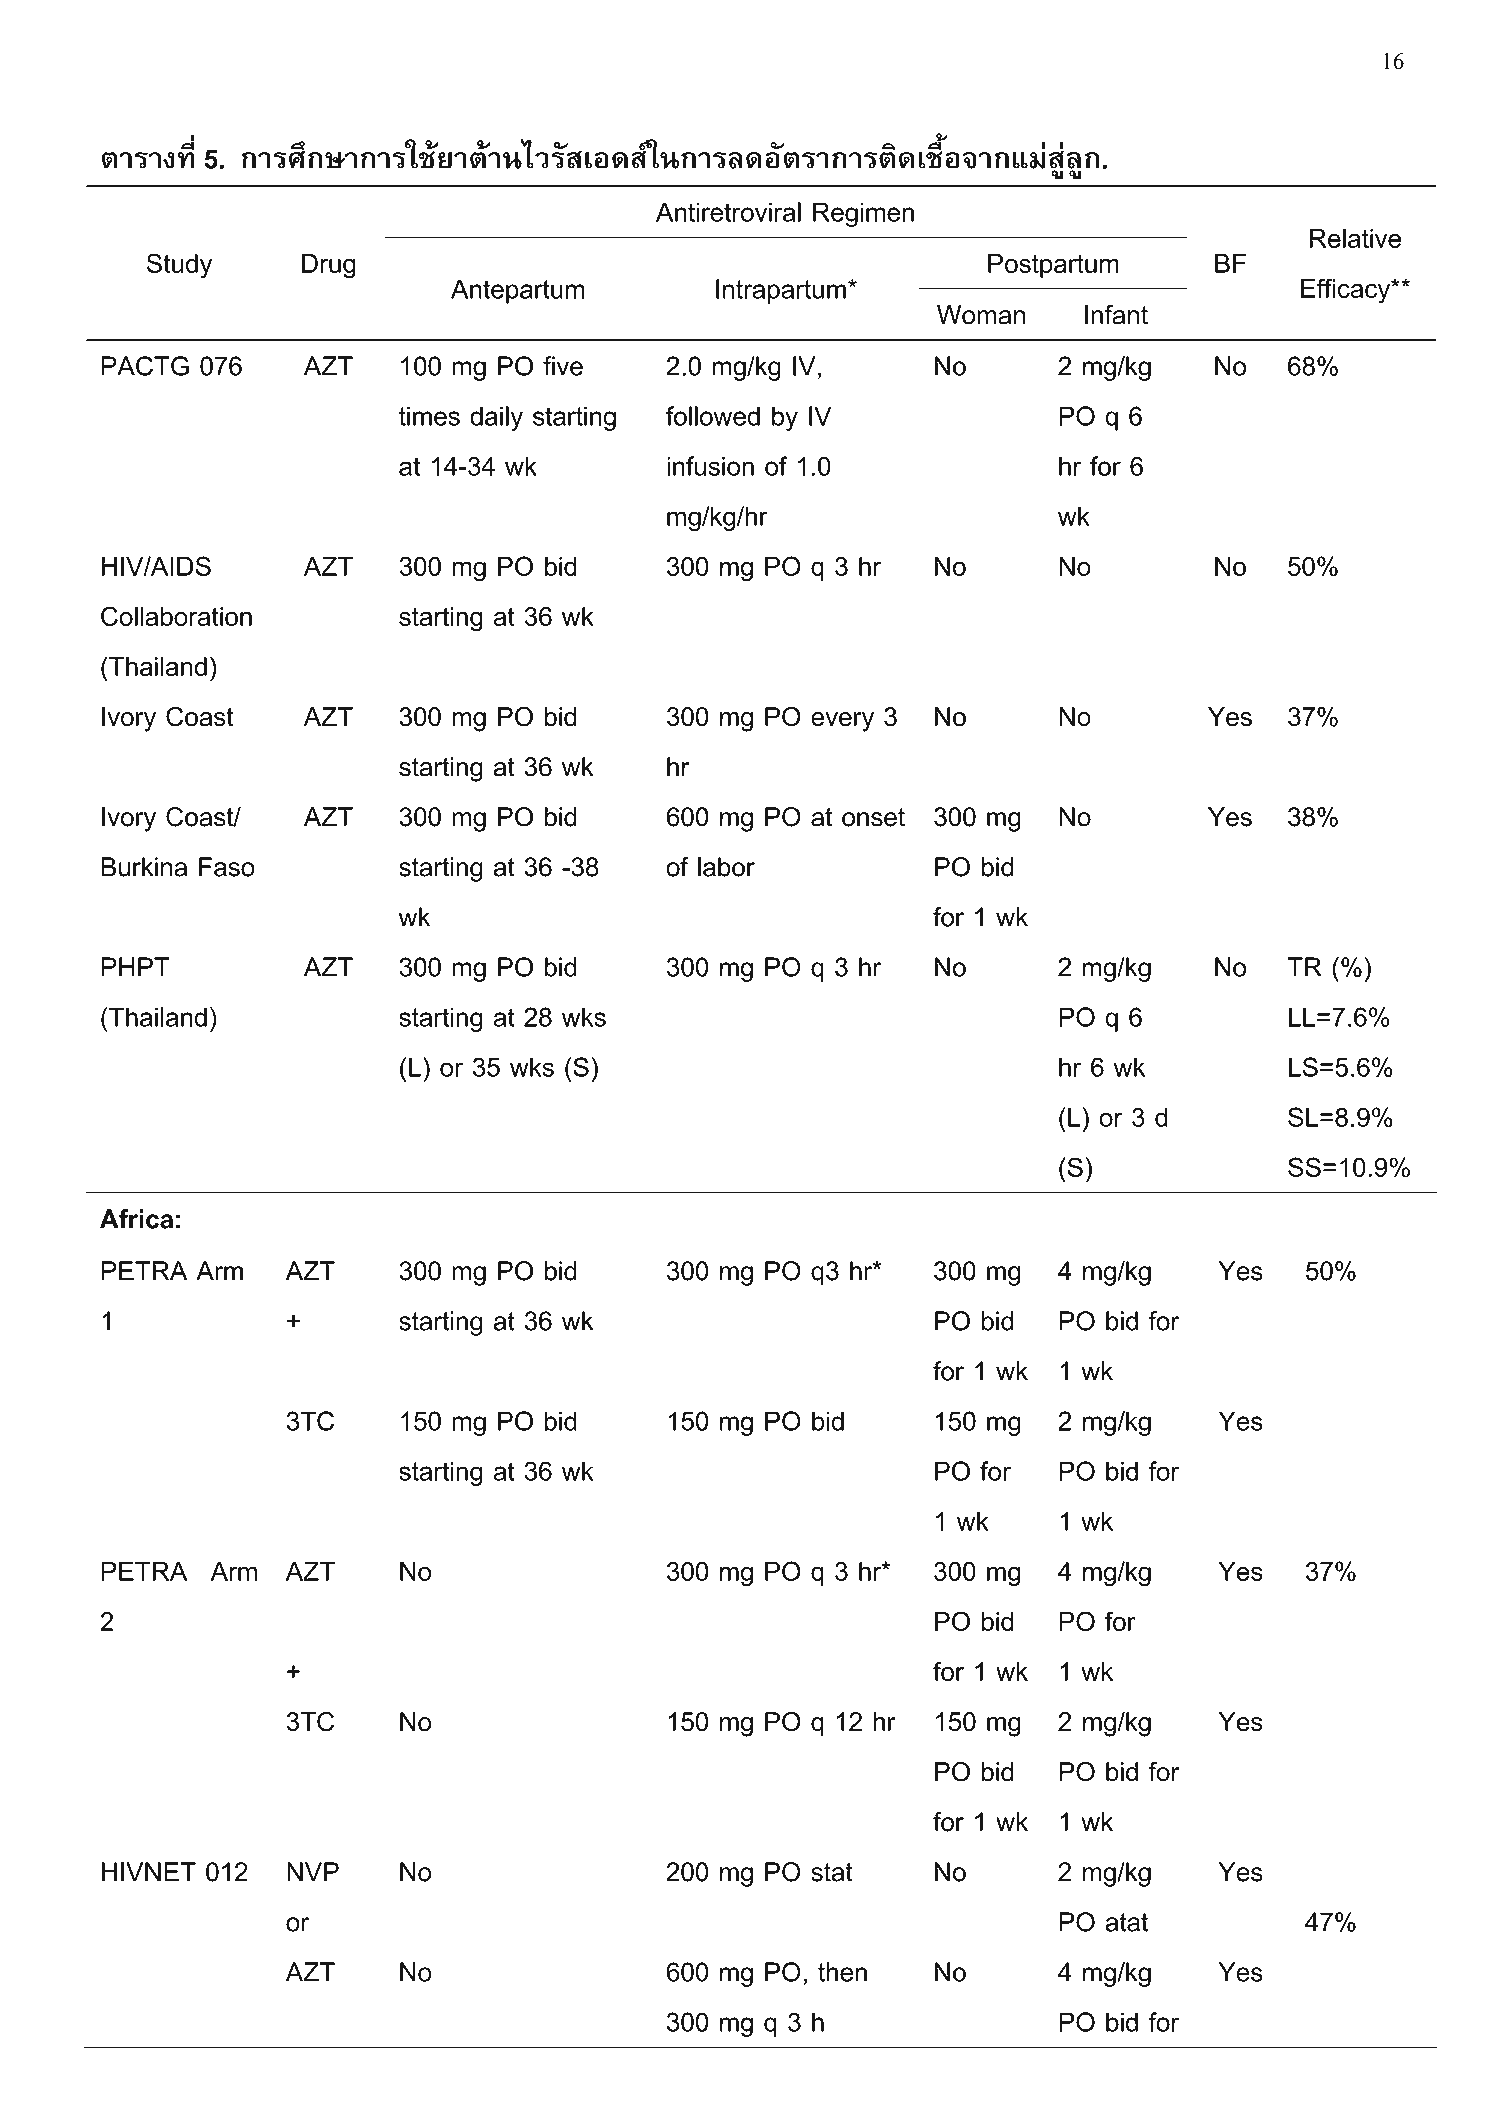 The width and height of the image is (1496, 2117). What do you see at coordinates (842, 1972) in the image?
I see `then` at bounding box center [842, 1972].
